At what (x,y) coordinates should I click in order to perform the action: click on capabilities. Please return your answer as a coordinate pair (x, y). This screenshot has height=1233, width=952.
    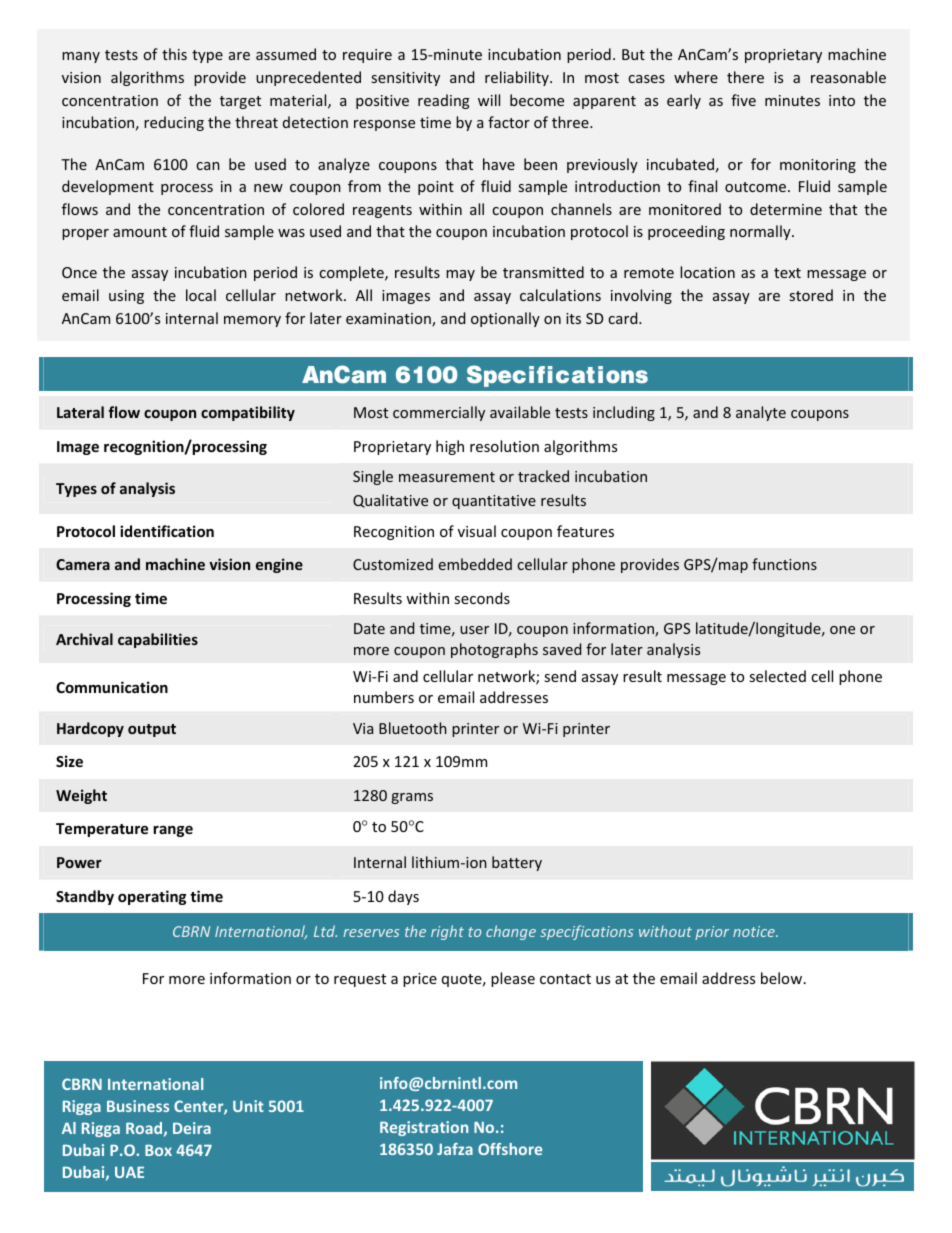
    Looking at the image, I should click on (158, 640).
